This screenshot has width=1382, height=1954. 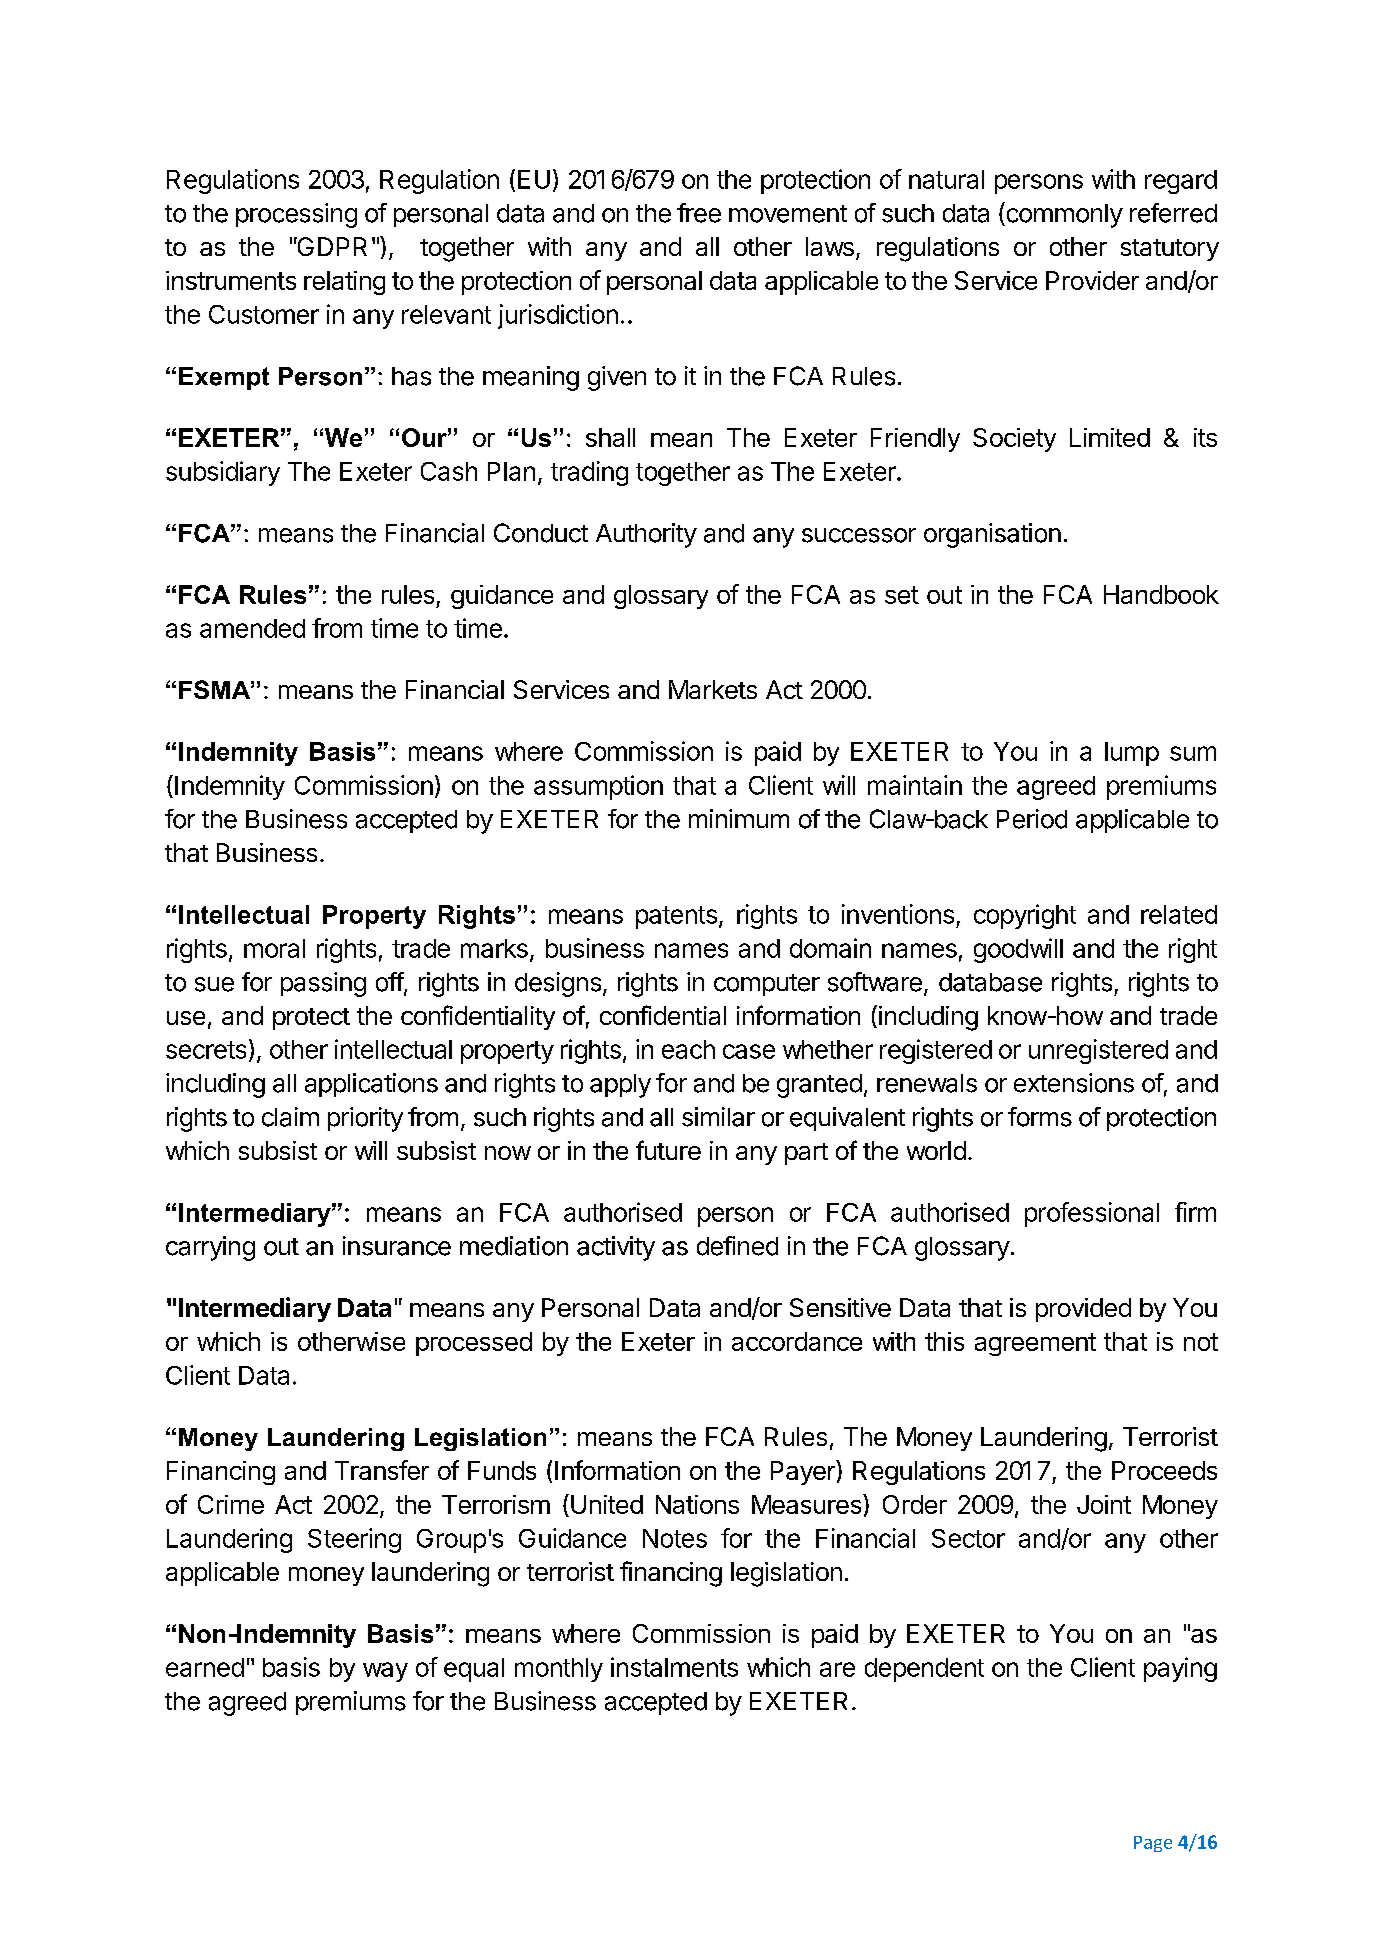 What do you see at coordinates (385, 1672) in the screenshot?
I see `way` at bounding box center [385, 1672].
